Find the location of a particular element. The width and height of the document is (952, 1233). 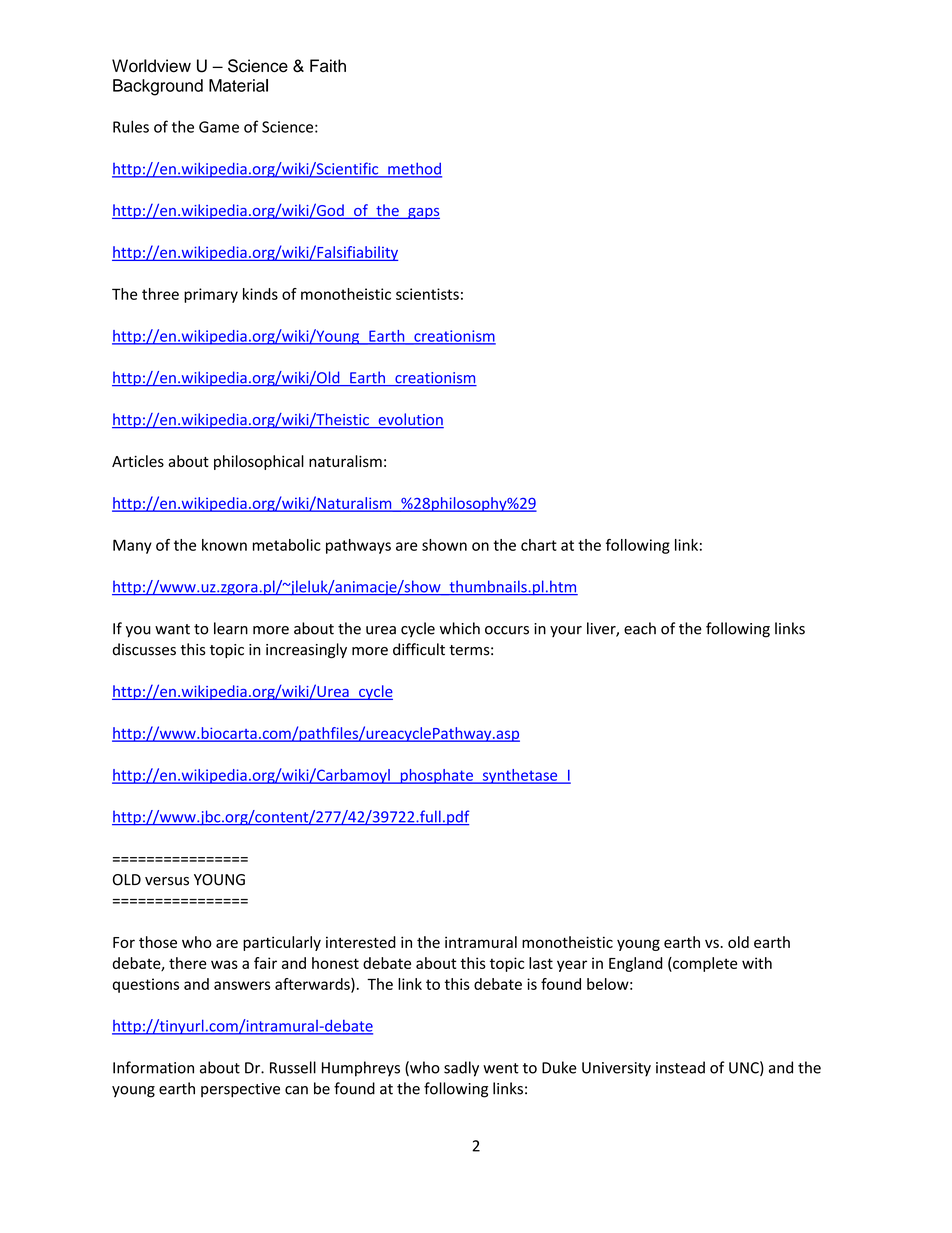

known is located at coordinates (224, 545).
